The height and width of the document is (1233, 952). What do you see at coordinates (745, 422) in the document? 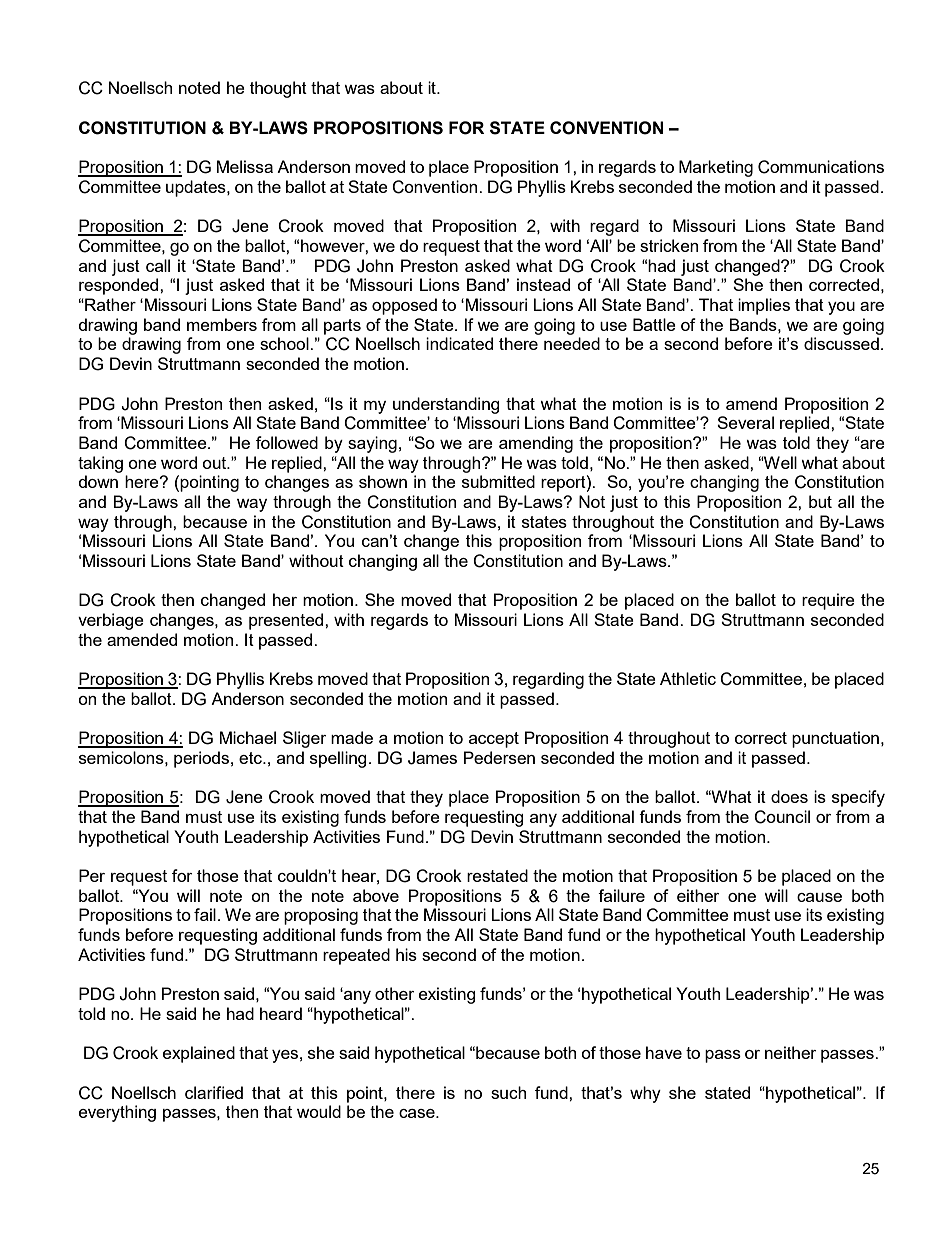
I see `Several` at bounding box center [745, 422].
